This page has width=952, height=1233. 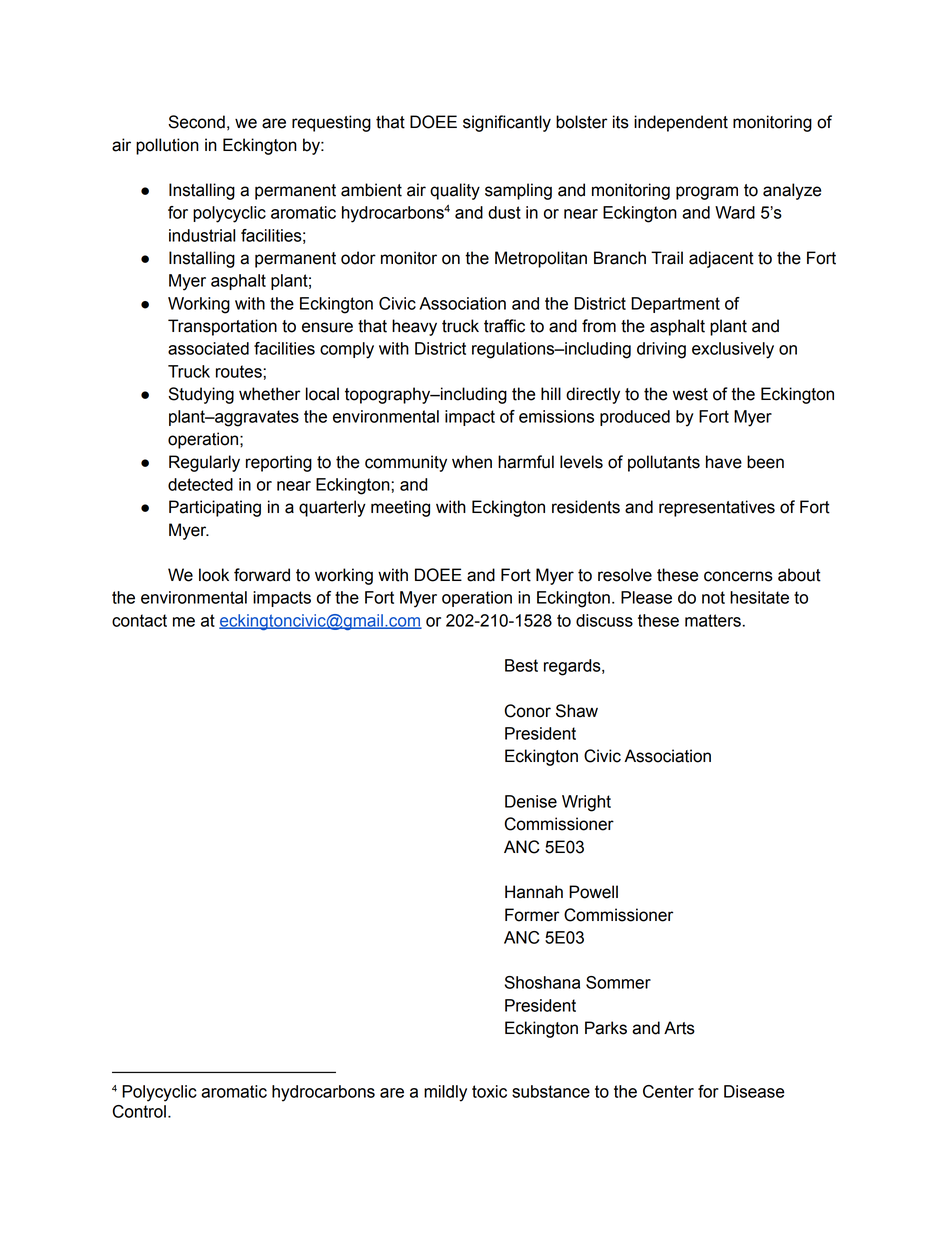 What do you see at coordinates (139, 1111) in the page?
I see `Control` at bounding box center [139, 1111].
